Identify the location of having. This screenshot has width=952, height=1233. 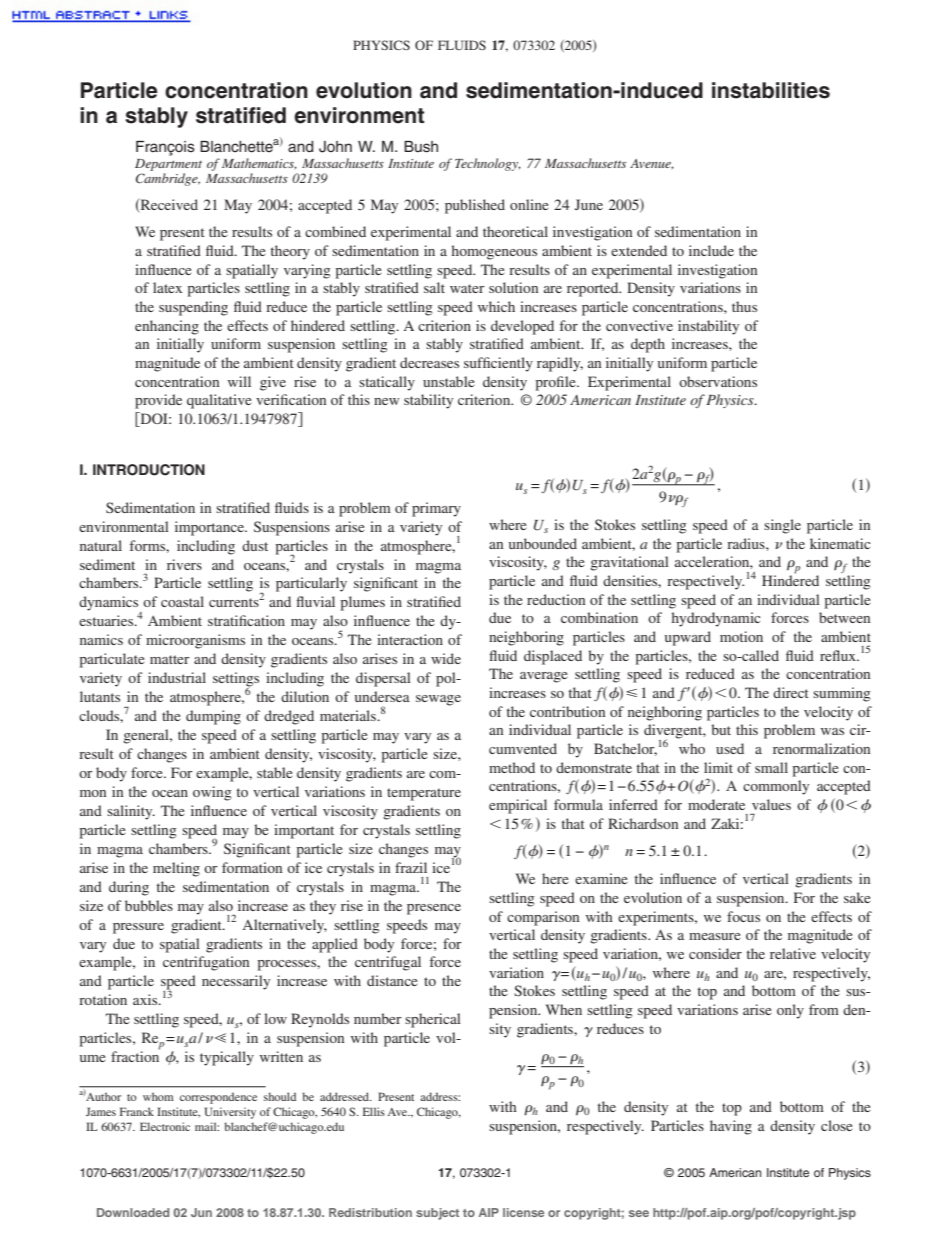
(731, 1127).
